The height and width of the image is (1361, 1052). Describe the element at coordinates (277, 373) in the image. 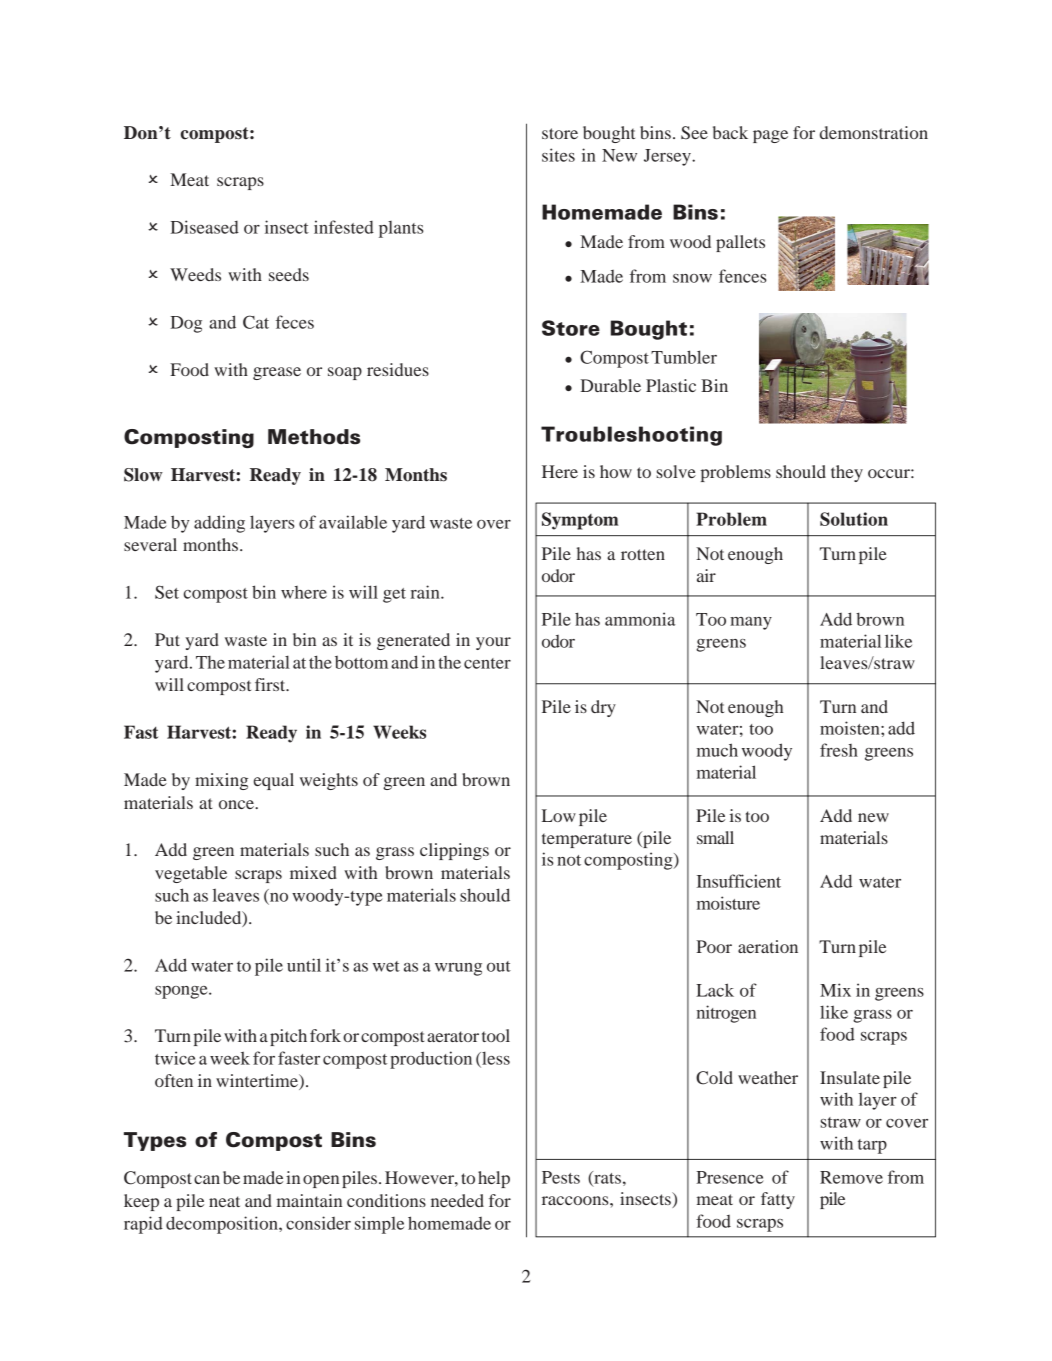

I see `grease` at that location.
